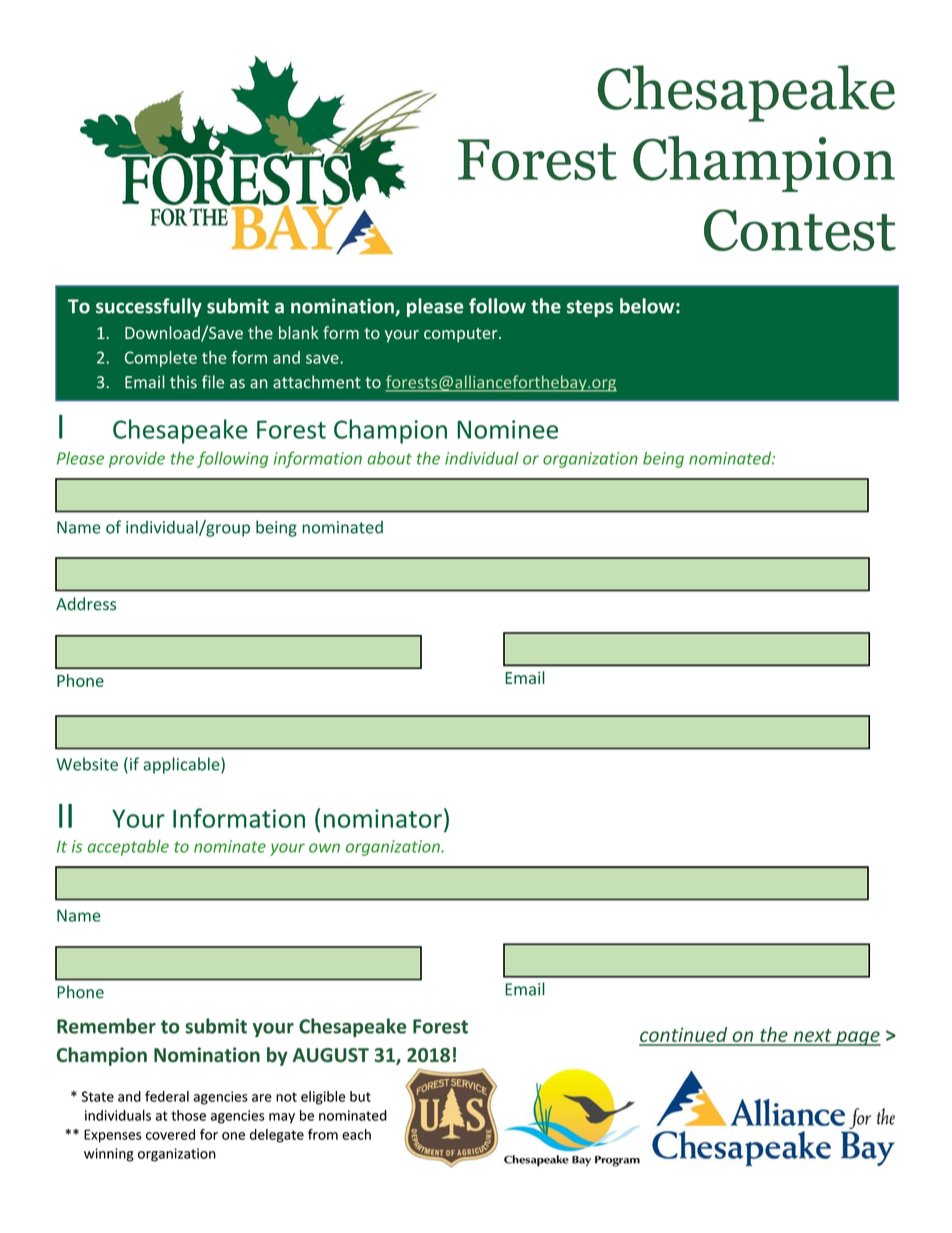 The image size is (952, 1233). Describe the element at coordinates (87, 764) in the page. I see `Website` at that location.
